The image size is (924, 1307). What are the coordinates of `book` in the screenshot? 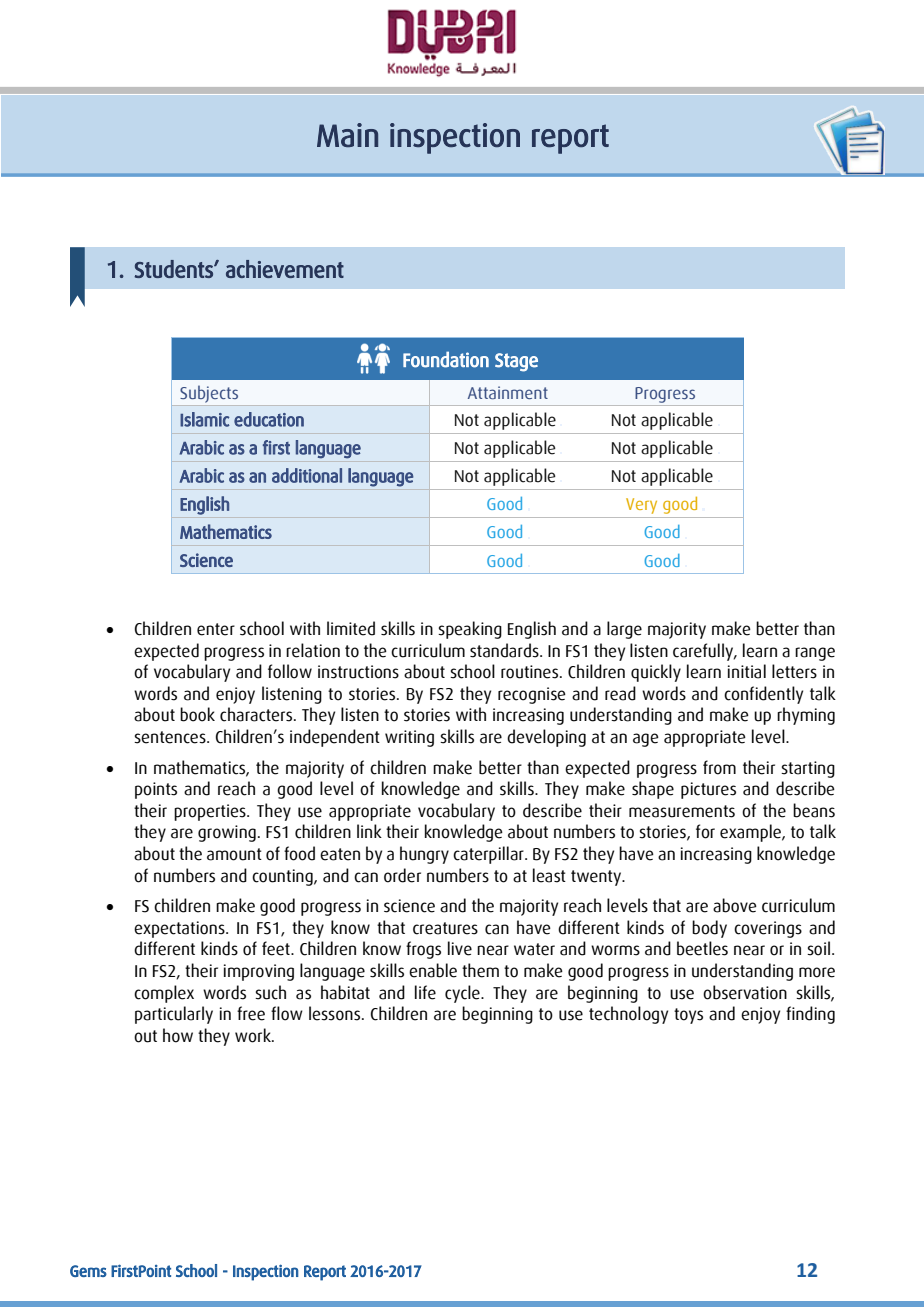 It's located at (197, 714).
